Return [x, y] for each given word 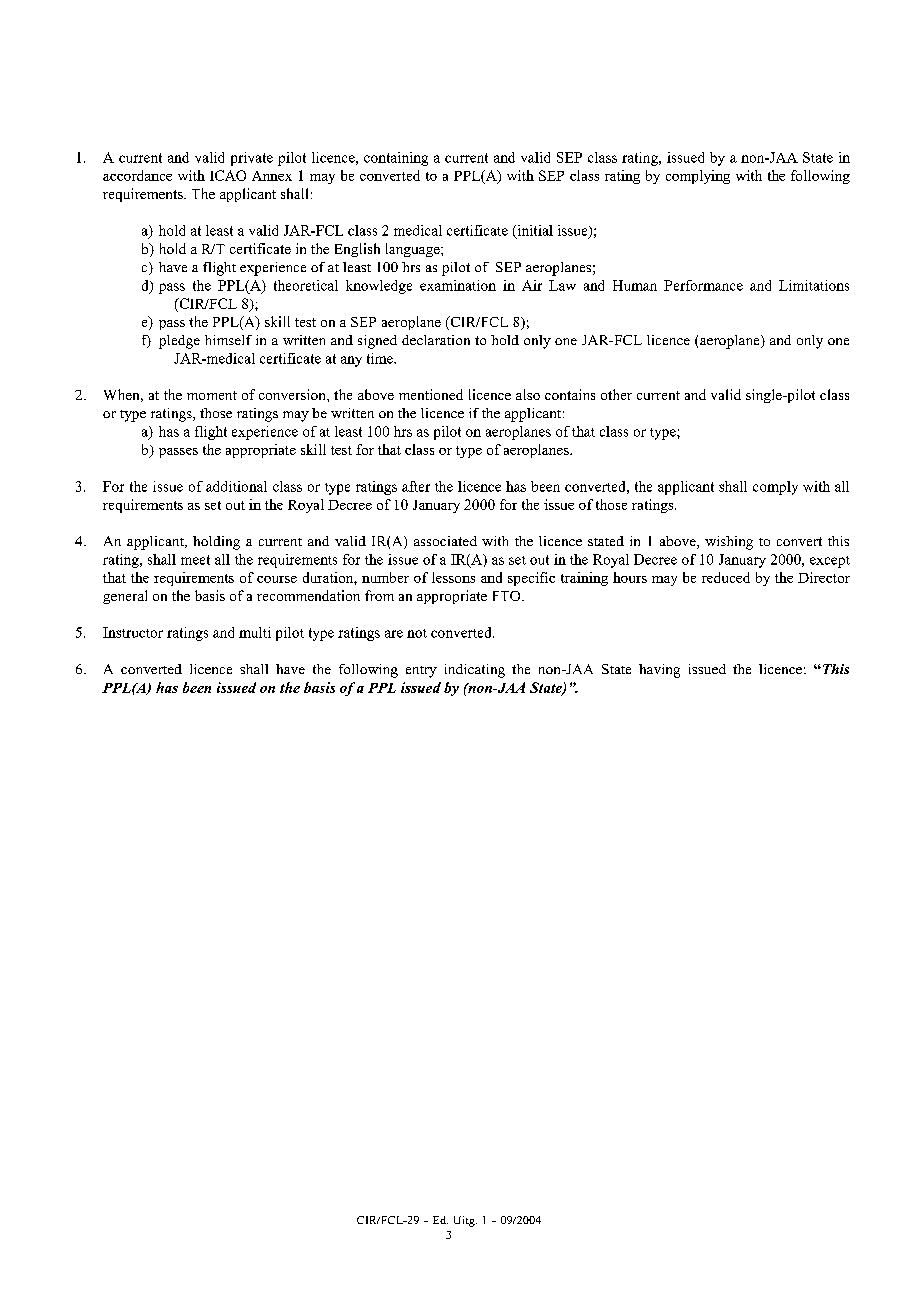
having [659, 671]
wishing [729, 543]
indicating [475, 671]
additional [236, 486]
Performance [703, 285]
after [416, 486]
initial [534, 231]
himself [228, 340]
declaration [436, 340]
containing [396, 159]
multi [255, 632]
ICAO [228, 175]
